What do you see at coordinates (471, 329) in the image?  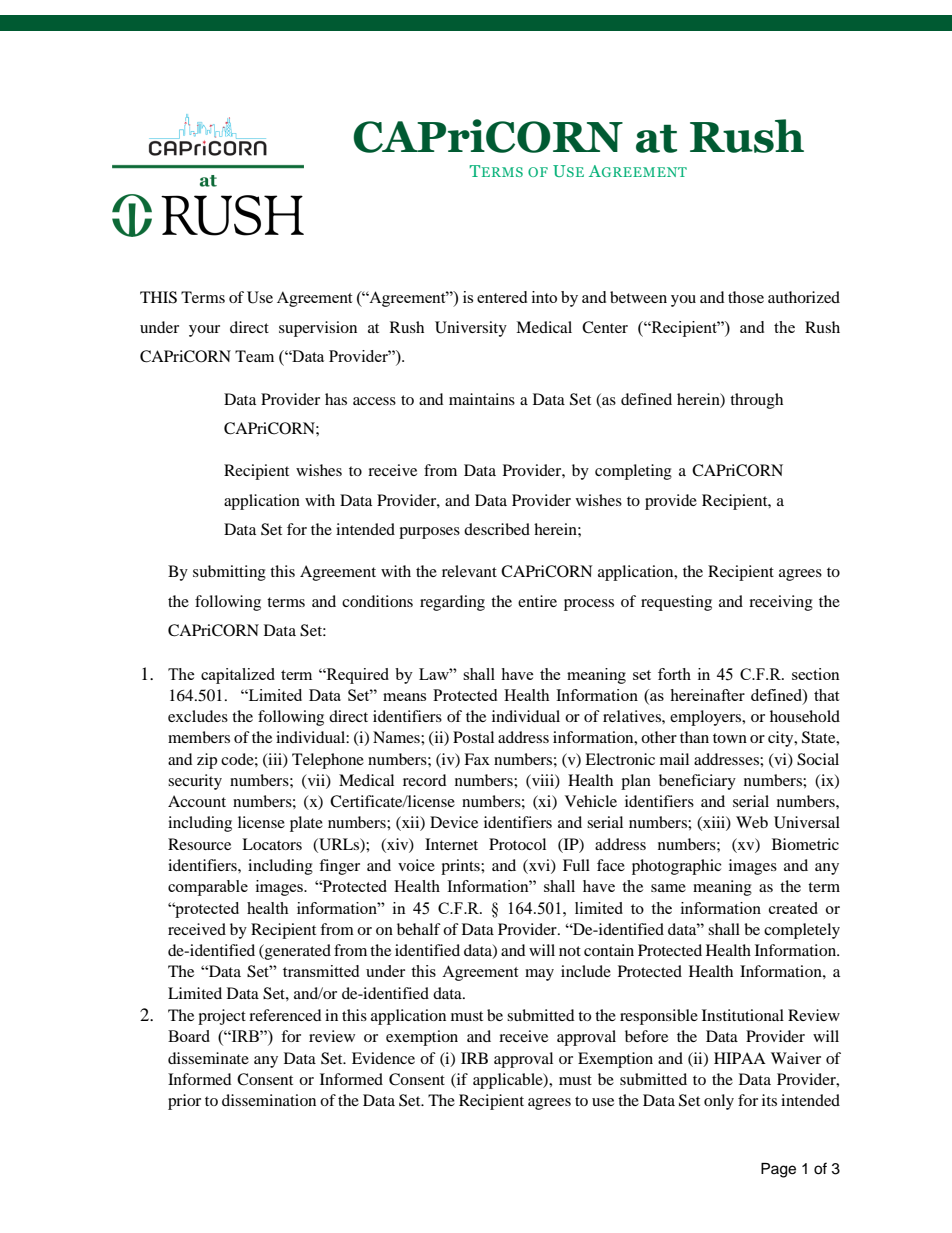 I see `University` at bounding box center [471, 329].
